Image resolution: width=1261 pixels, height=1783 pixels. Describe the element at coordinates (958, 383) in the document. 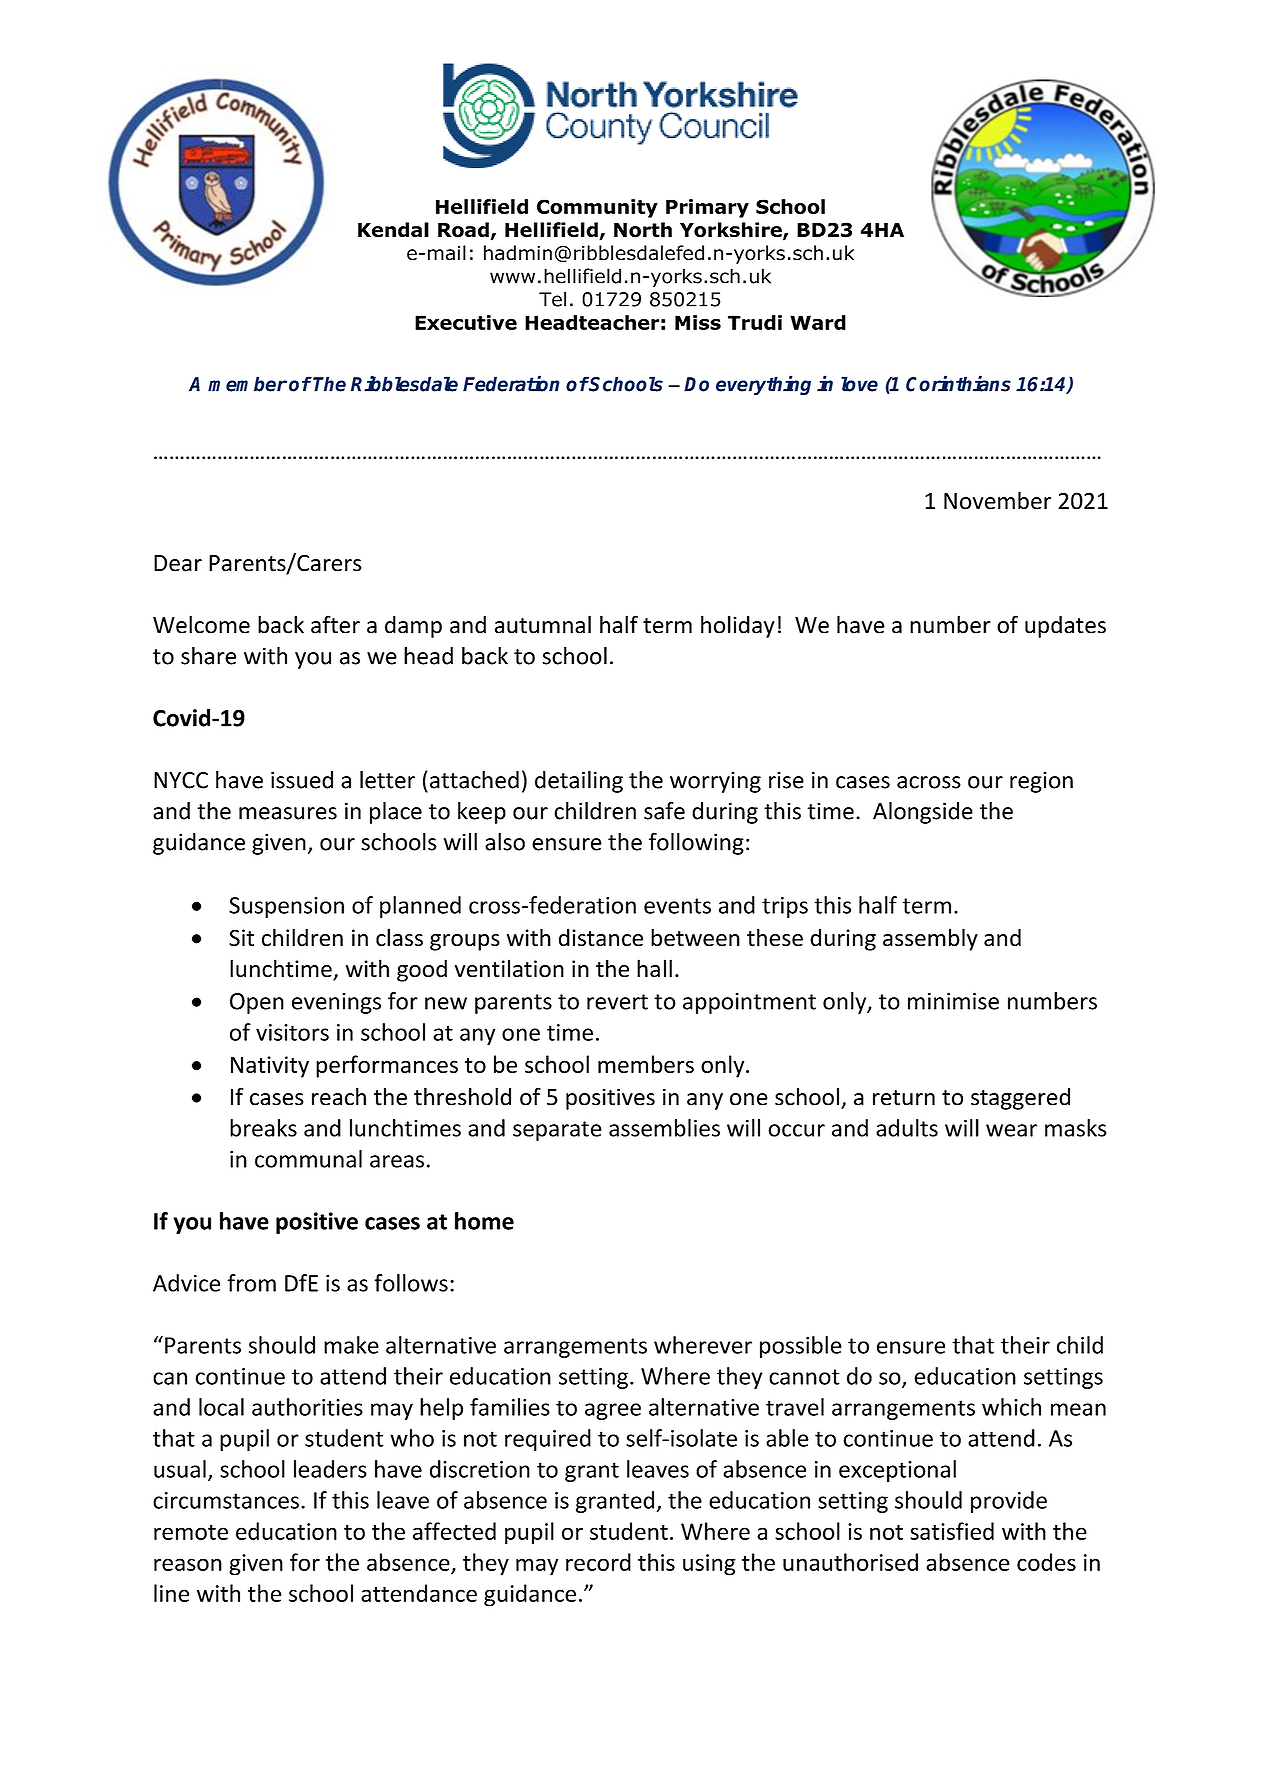

I see `Corinthians` at that location.
